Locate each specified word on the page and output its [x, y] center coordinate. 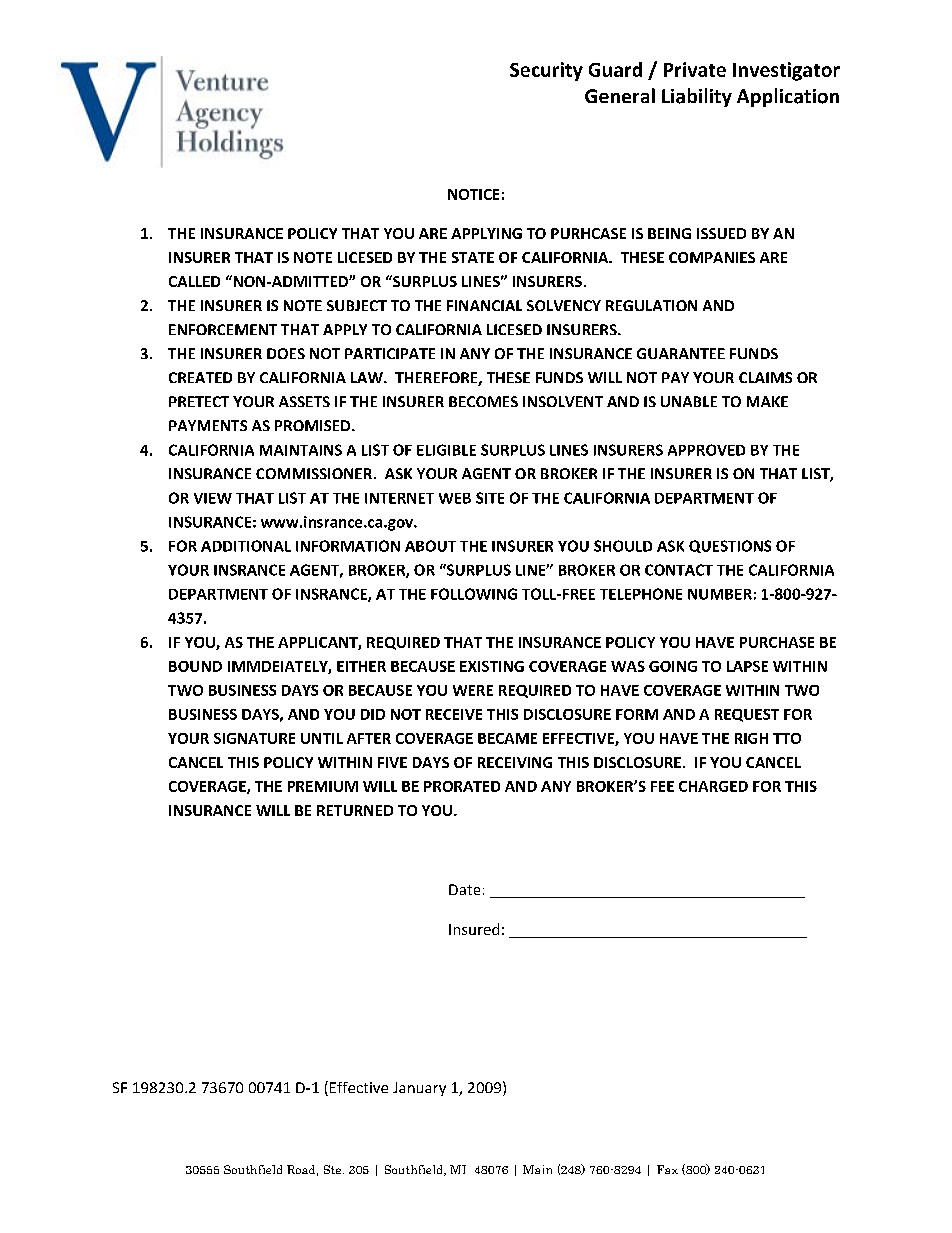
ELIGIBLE [446, 450]
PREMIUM [323, 786]
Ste [334, 1169]
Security [546, 71]
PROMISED [314, 425]
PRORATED [462, 786]
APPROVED [706, 450]
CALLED [194, 281]
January [419, 1089]
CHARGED [713, 786]
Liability [697, 97]
